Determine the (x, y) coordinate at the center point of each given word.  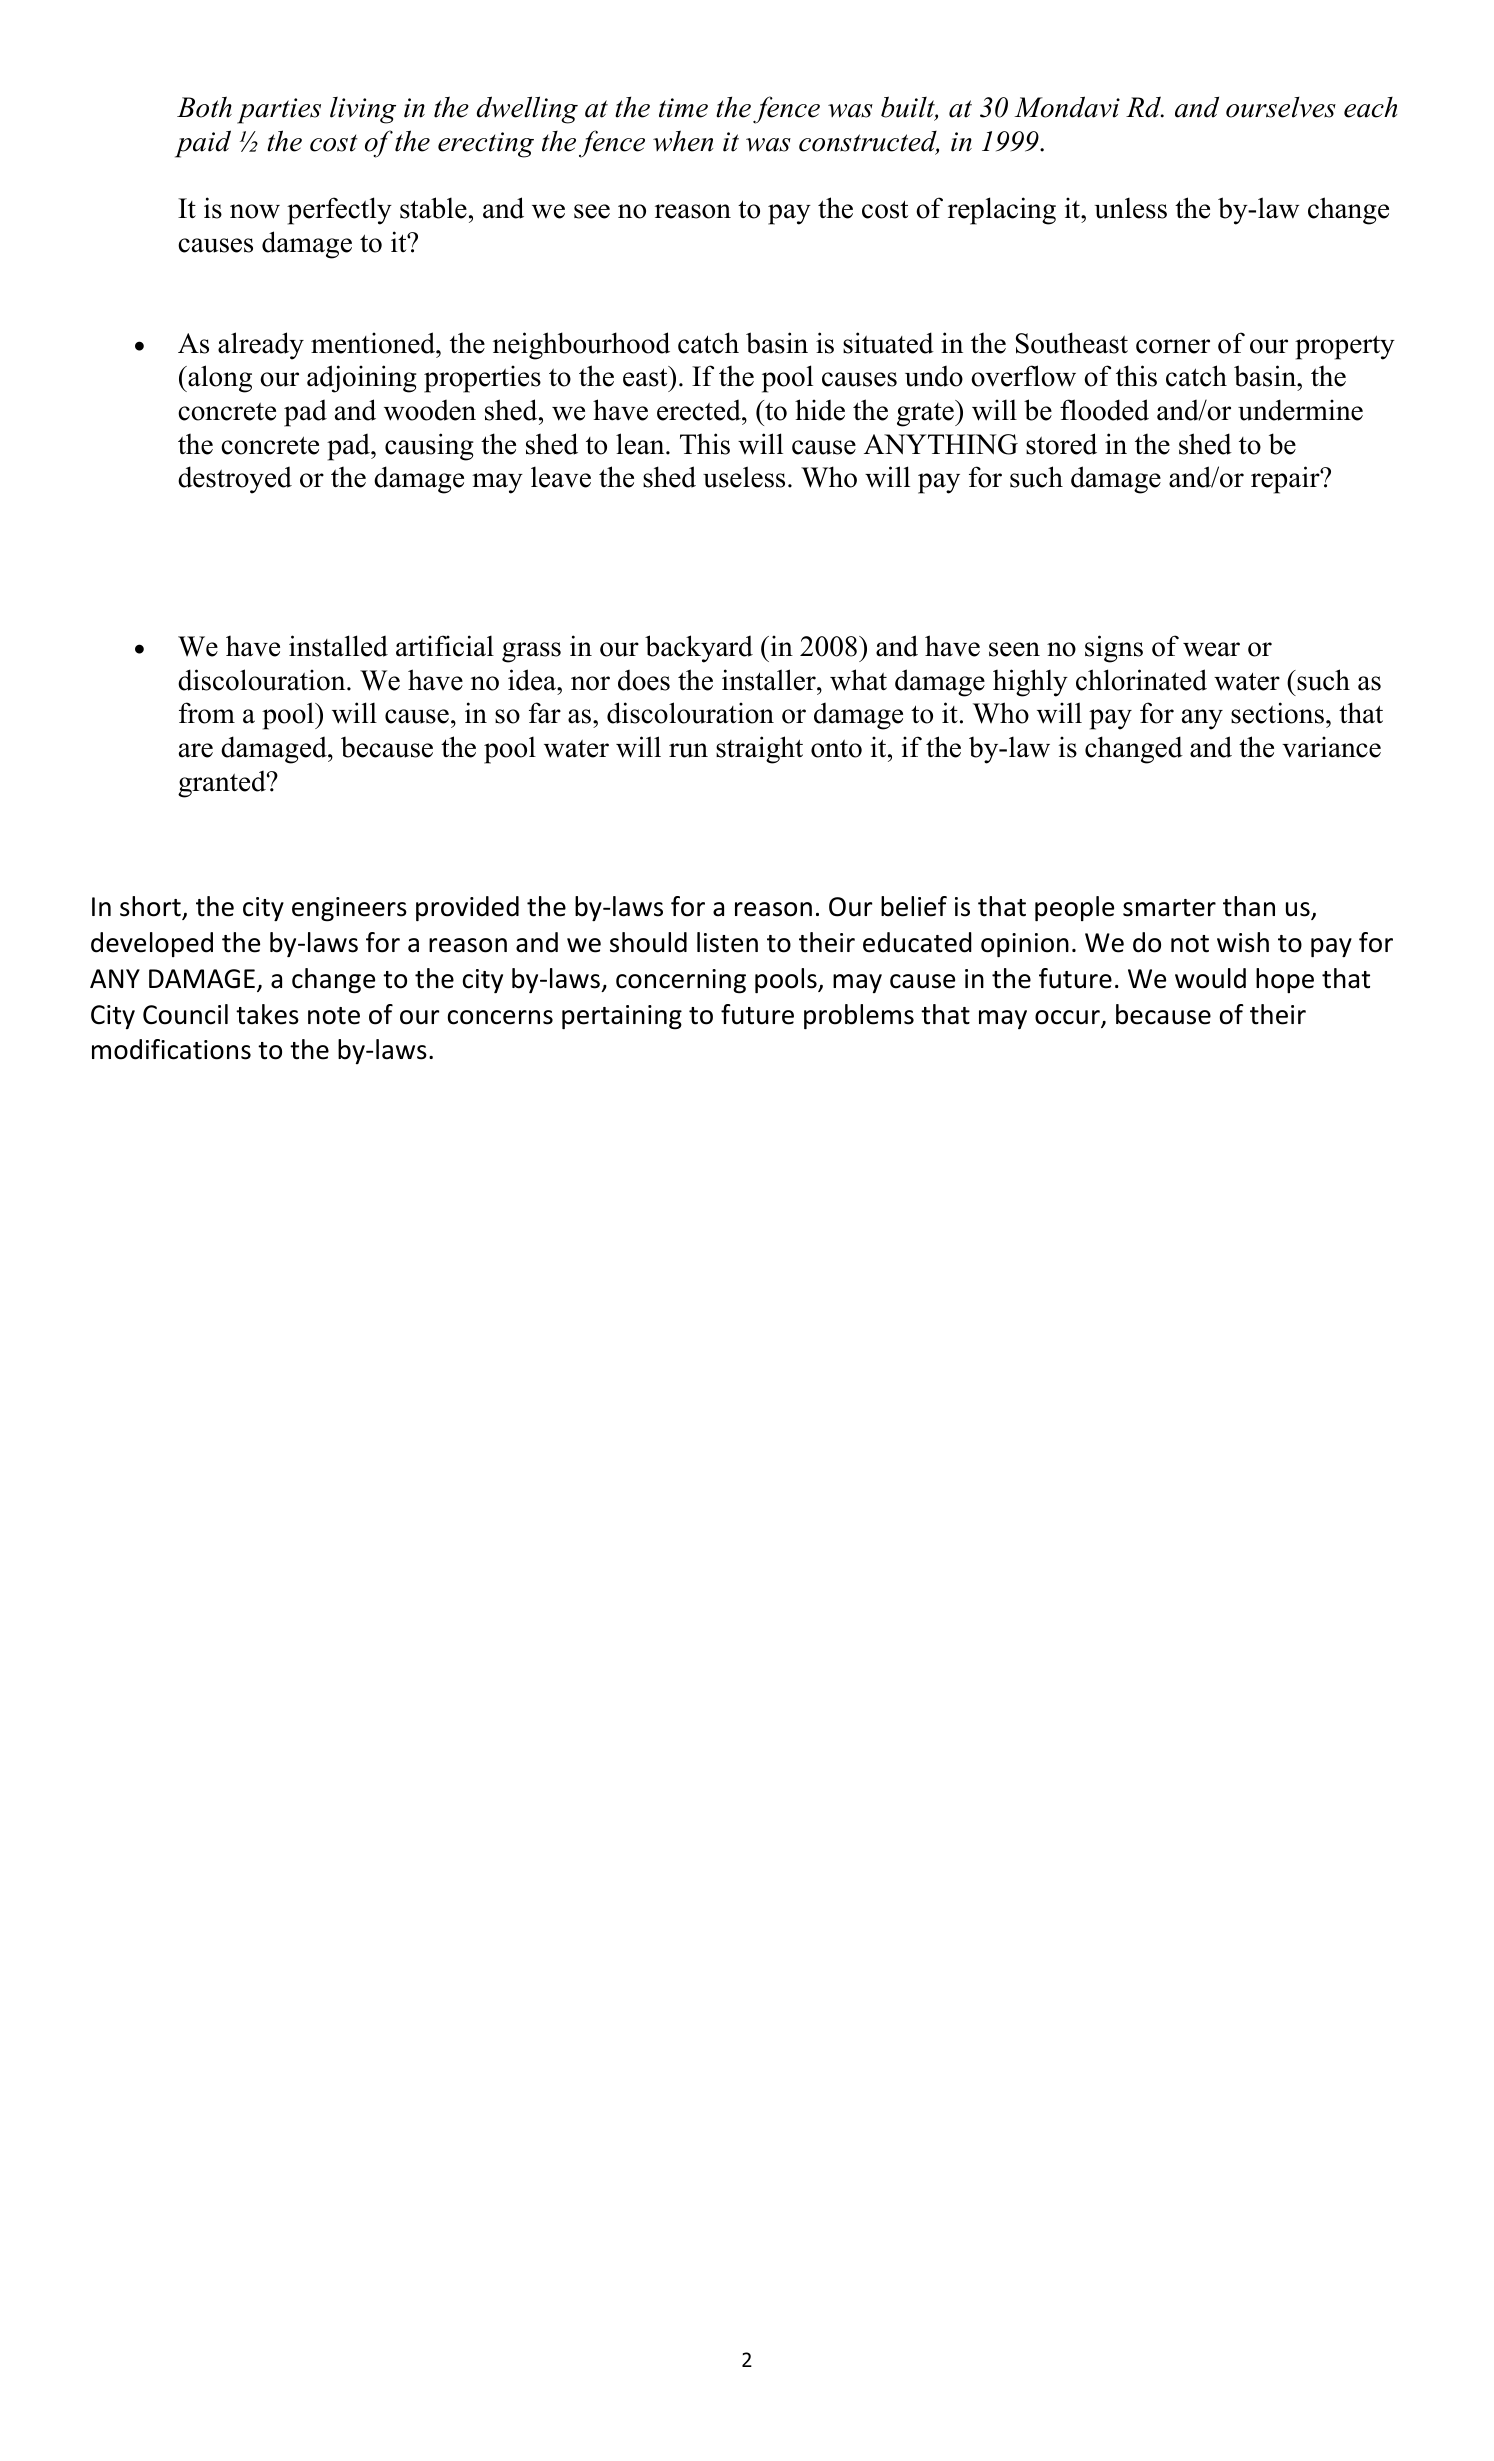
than (1249, 906)
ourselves (1281, 107)
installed (338, 646)
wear (1211, 649)
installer (770, 680)
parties (279, 111)
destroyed (235, 480)
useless (744, 477)
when (683, 141)
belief (914, 906)
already (261, 346)
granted (223, 784)
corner (1173, 346)
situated (888, 343)
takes (267, 1014)
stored (1061, 444)
